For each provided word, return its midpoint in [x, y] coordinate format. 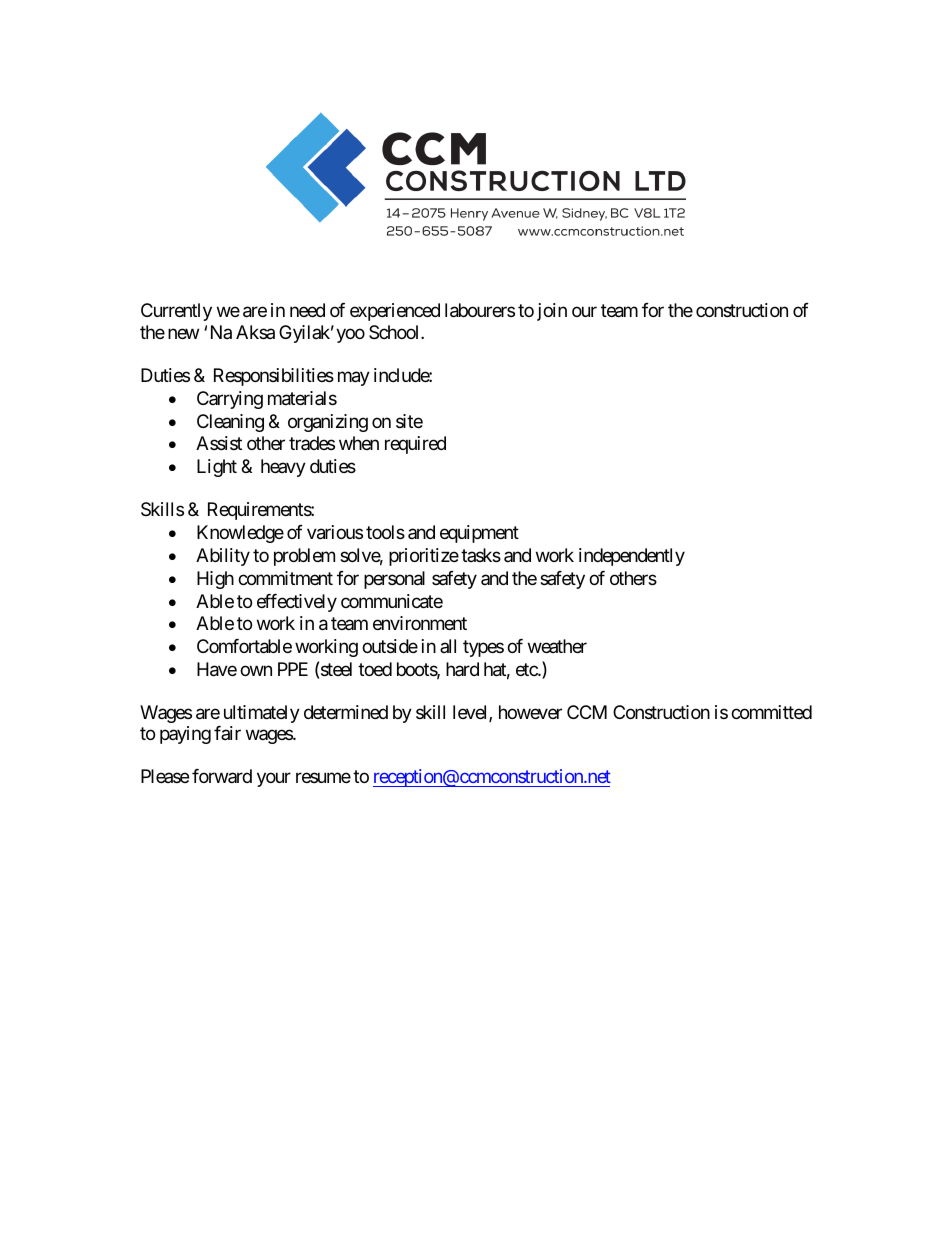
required [415, 445]
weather [557, 646]
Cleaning [230, 423]
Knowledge [240, 534]
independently [632, 557]
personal [394, 580]
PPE [293, 669]
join [552, 312]
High [215, 580]
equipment [479, 534]
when [359, 443]
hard [462, 669]
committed [771, 712]
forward [222, 776]
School [395, 332]
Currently [176, 312]
